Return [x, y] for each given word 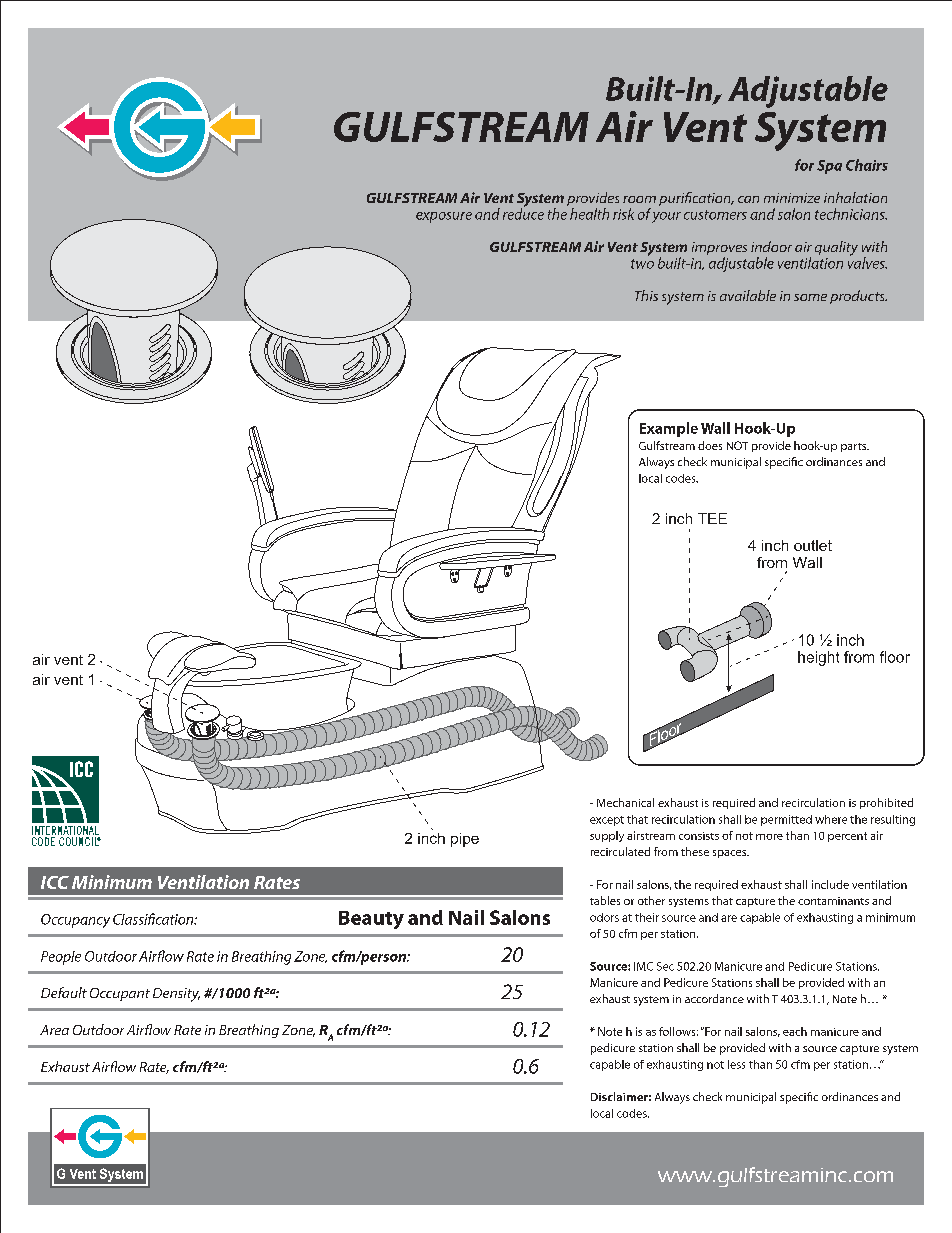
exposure [444, 217]
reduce [523, 213]
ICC [55, 882]
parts [855, 447]
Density [176, 995]
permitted [786, 820]
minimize [792, 198]
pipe [465, 840]
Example [669, 429]
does [710, 445]
